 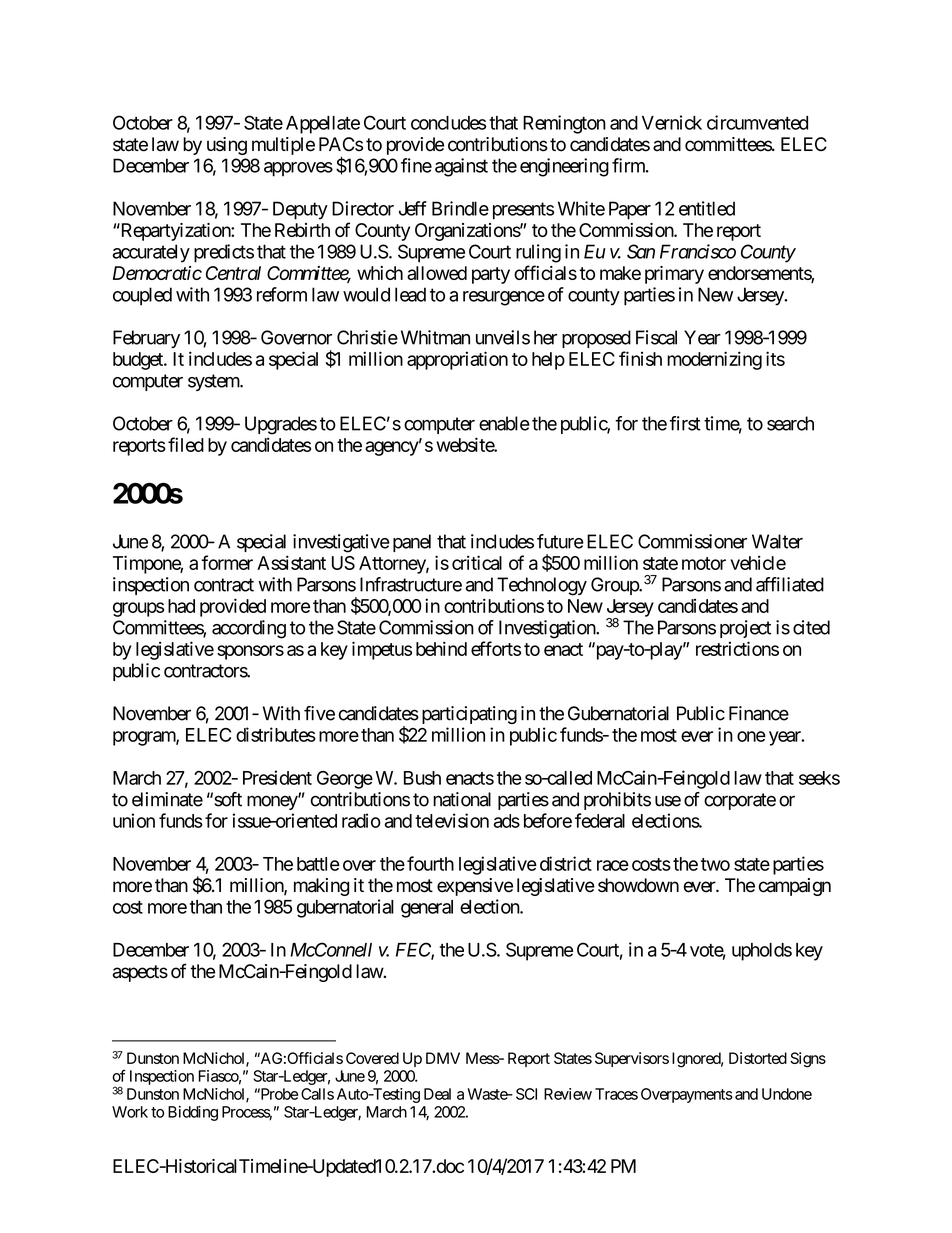 I want to click on project, so click(x=745, y=629).
